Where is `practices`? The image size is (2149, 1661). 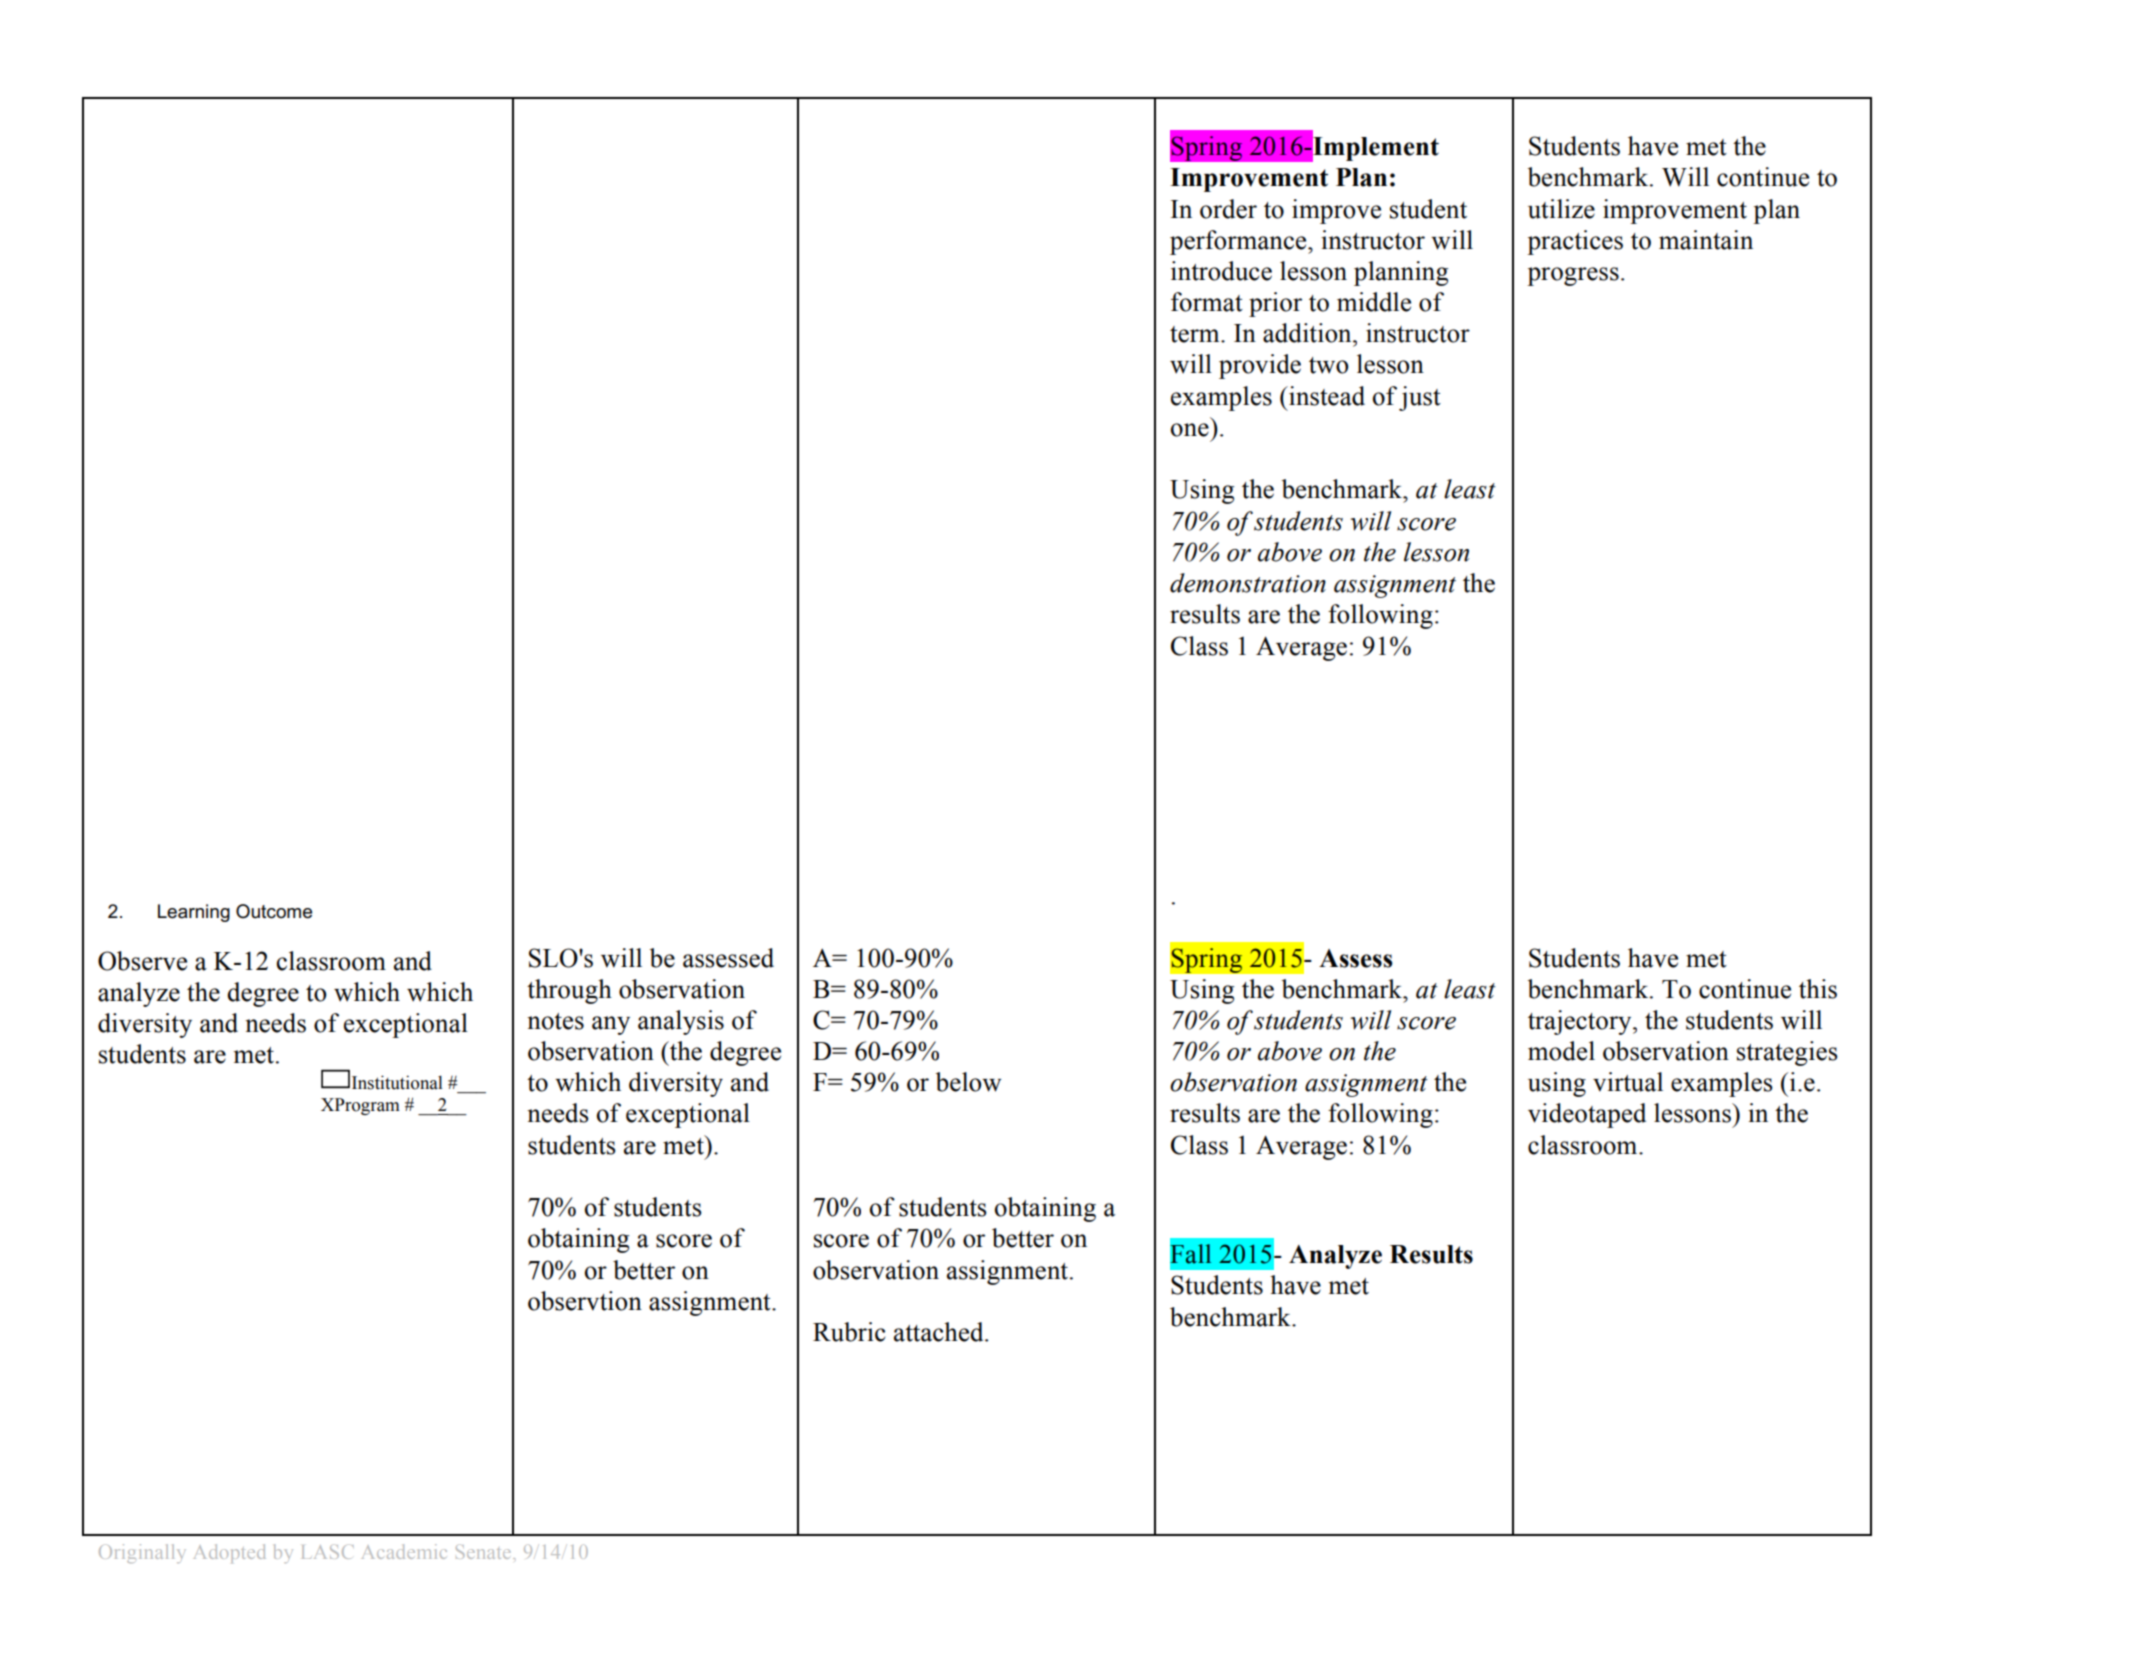
practices is located at coordinates (1575, 242).
